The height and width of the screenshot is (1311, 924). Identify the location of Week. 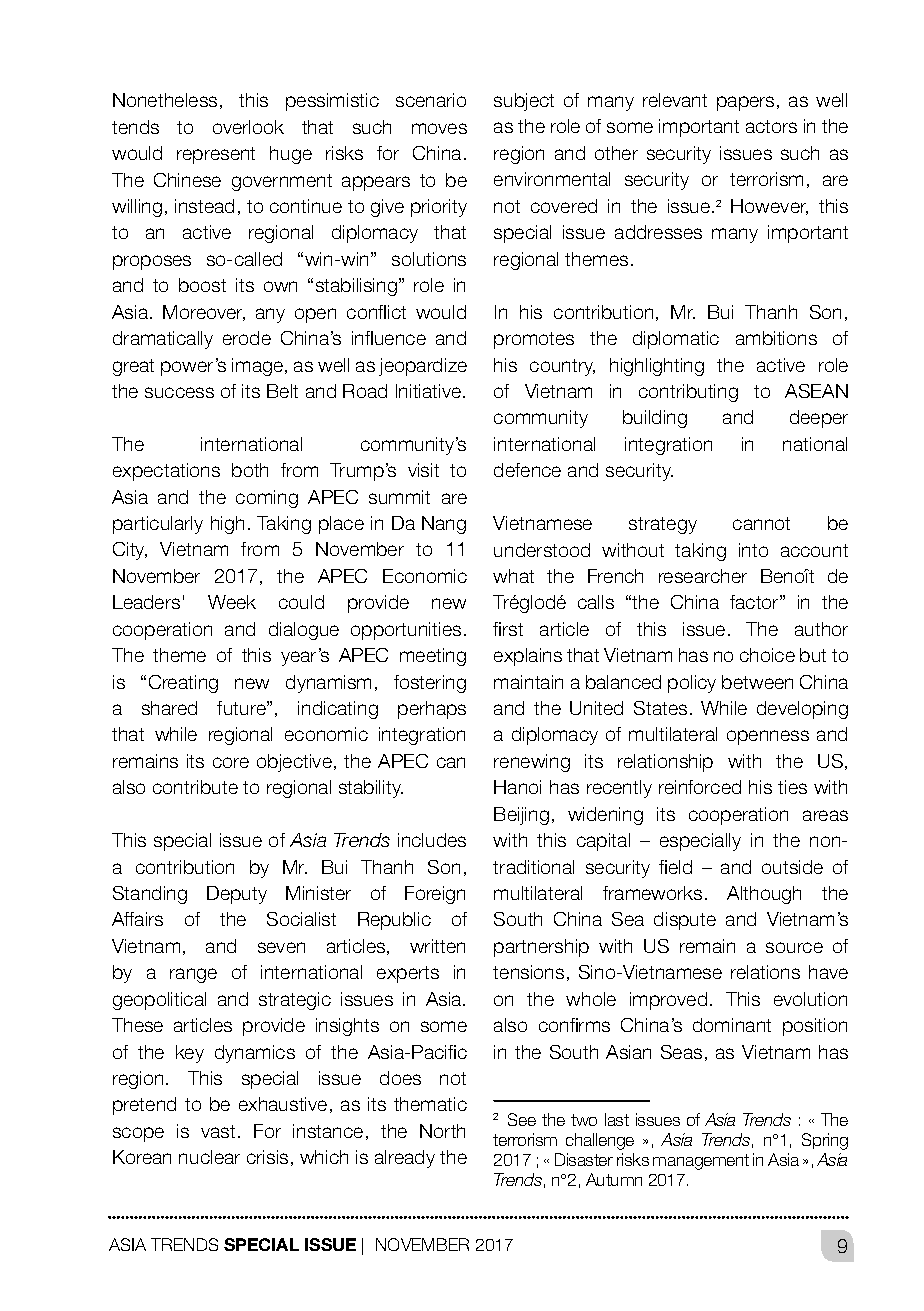
(232, 602).
